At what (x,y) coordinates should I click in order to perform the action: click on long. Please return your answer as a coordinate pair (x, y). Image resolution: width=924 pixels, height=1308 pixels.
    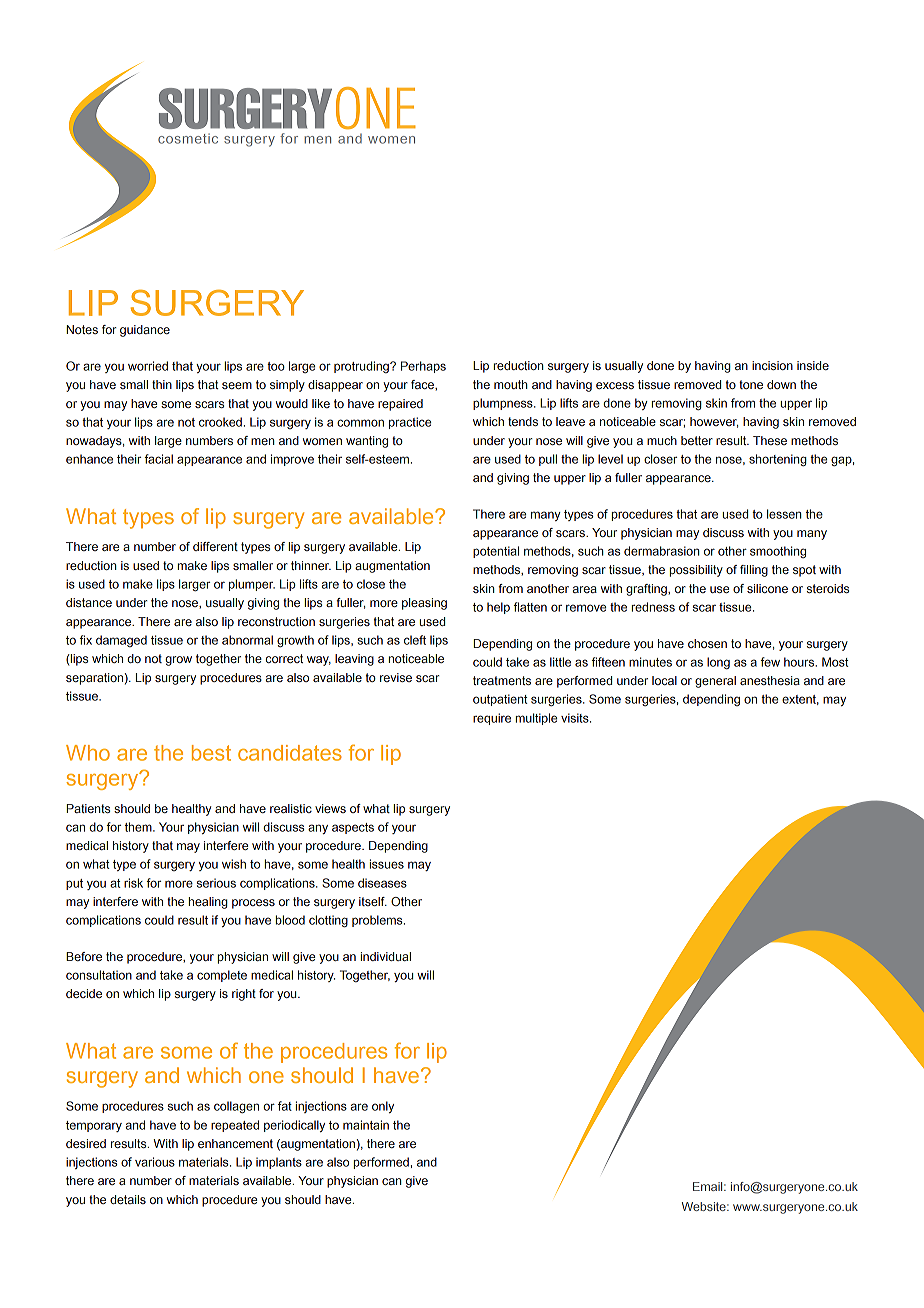
    Looking at the image, I should click on (718, 663).
